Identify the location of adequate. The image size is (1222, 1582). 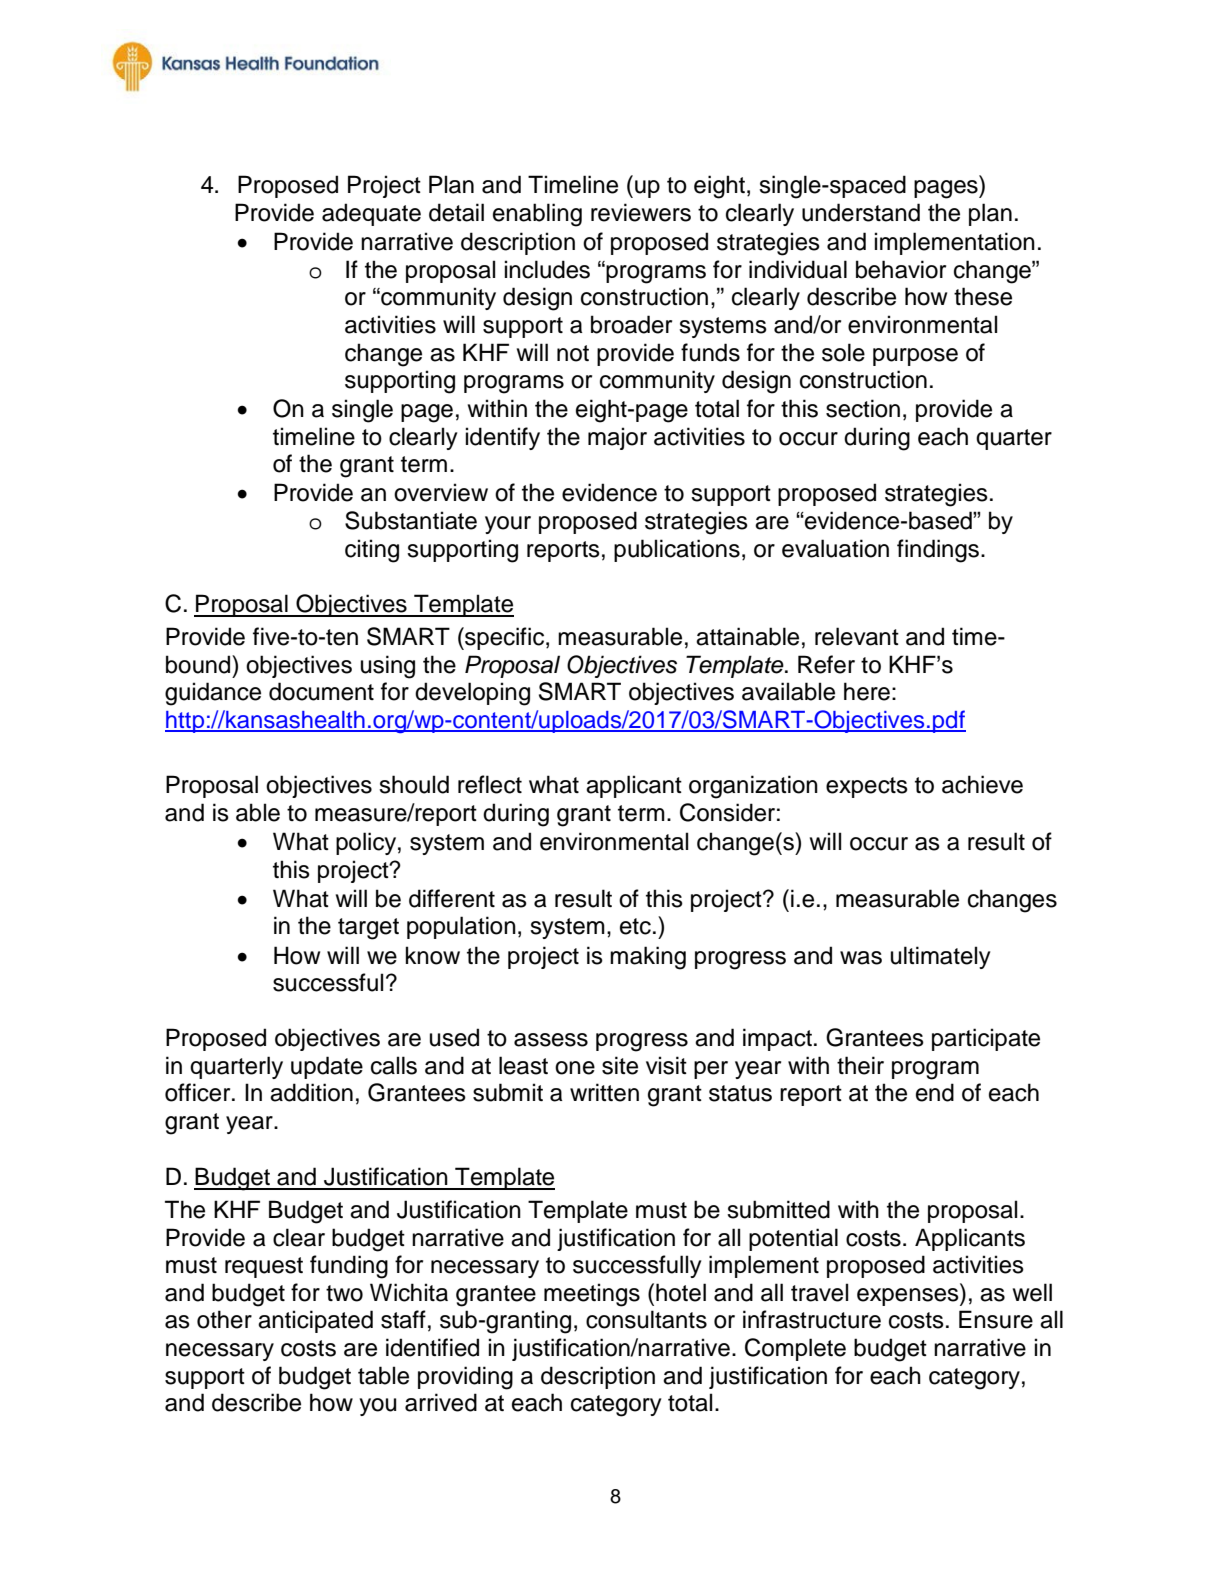
(371, 214).
